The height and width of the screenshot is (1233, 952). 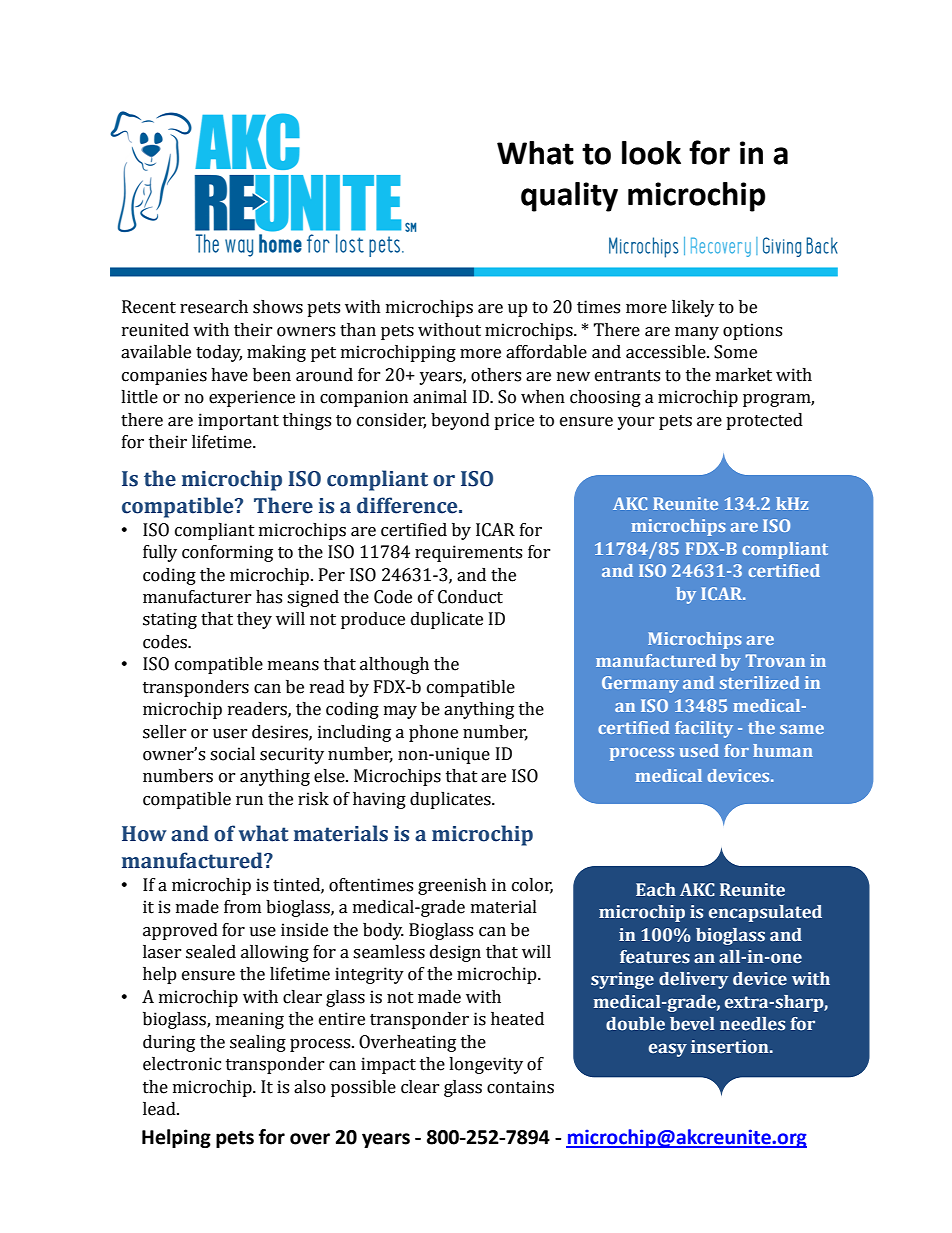 I want to click on longevity, so click(x=486, y=1065).
